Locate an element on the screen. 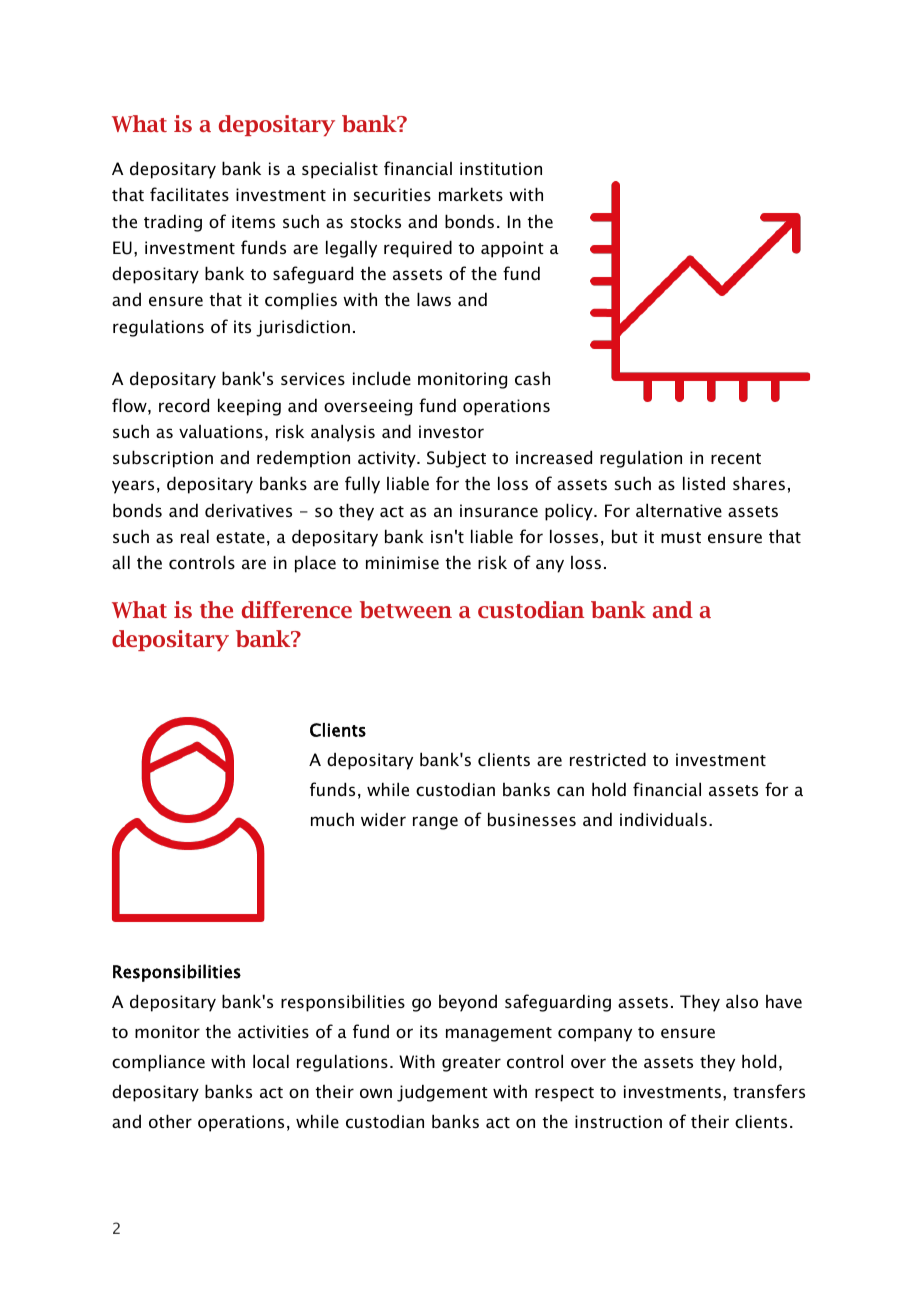 The image size is (924, 1308). judgement is located at coordinates (442, 1093).
